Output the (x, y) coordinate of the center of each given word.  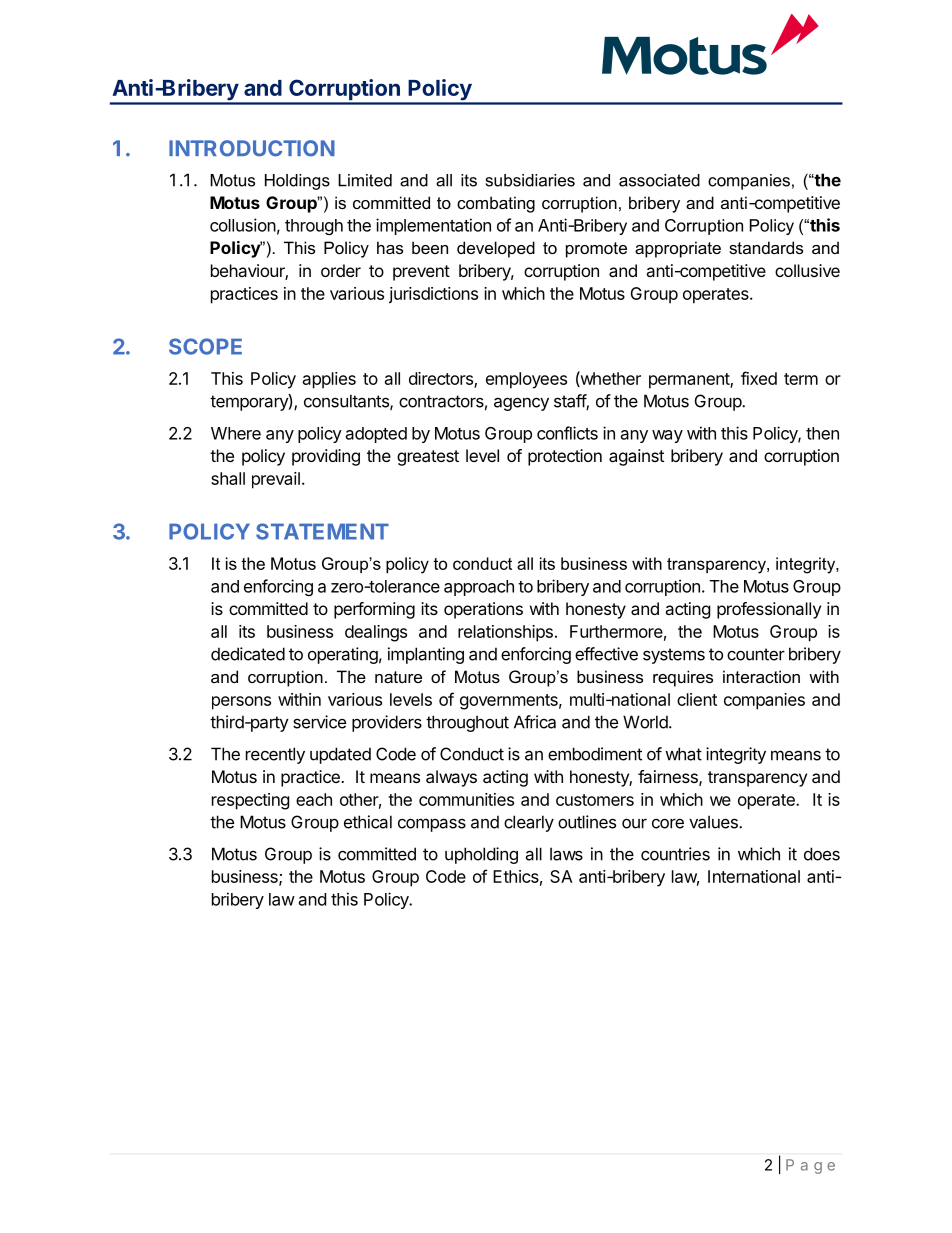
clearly (529, 823)
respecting (251, 801)
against (636, 457)
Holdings (297, 182)
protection (565, 457)
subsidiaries (530, 180)
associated (659, 180)
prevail (276, 480)
